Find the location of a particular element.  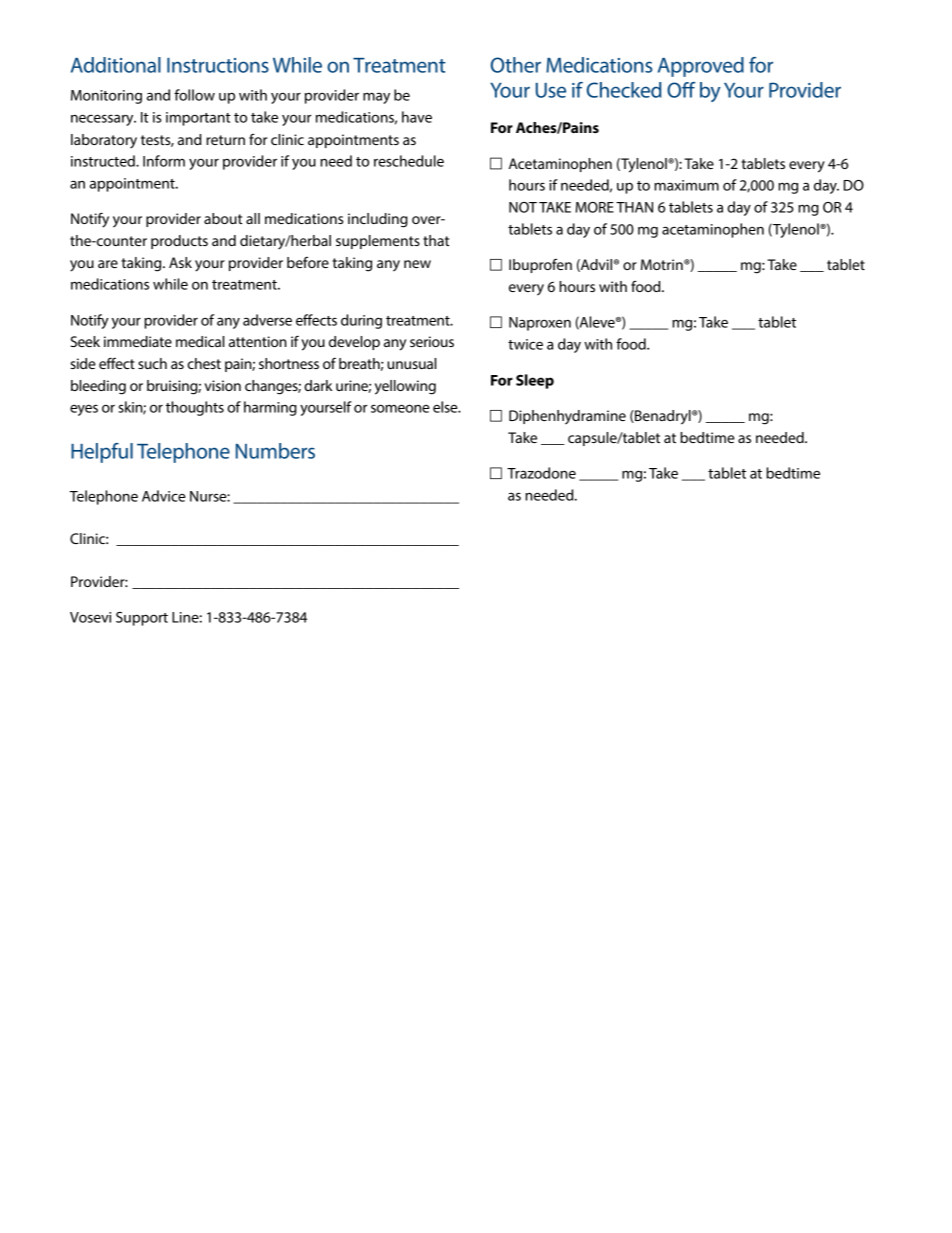

such is located at coordinates (152, 363).
